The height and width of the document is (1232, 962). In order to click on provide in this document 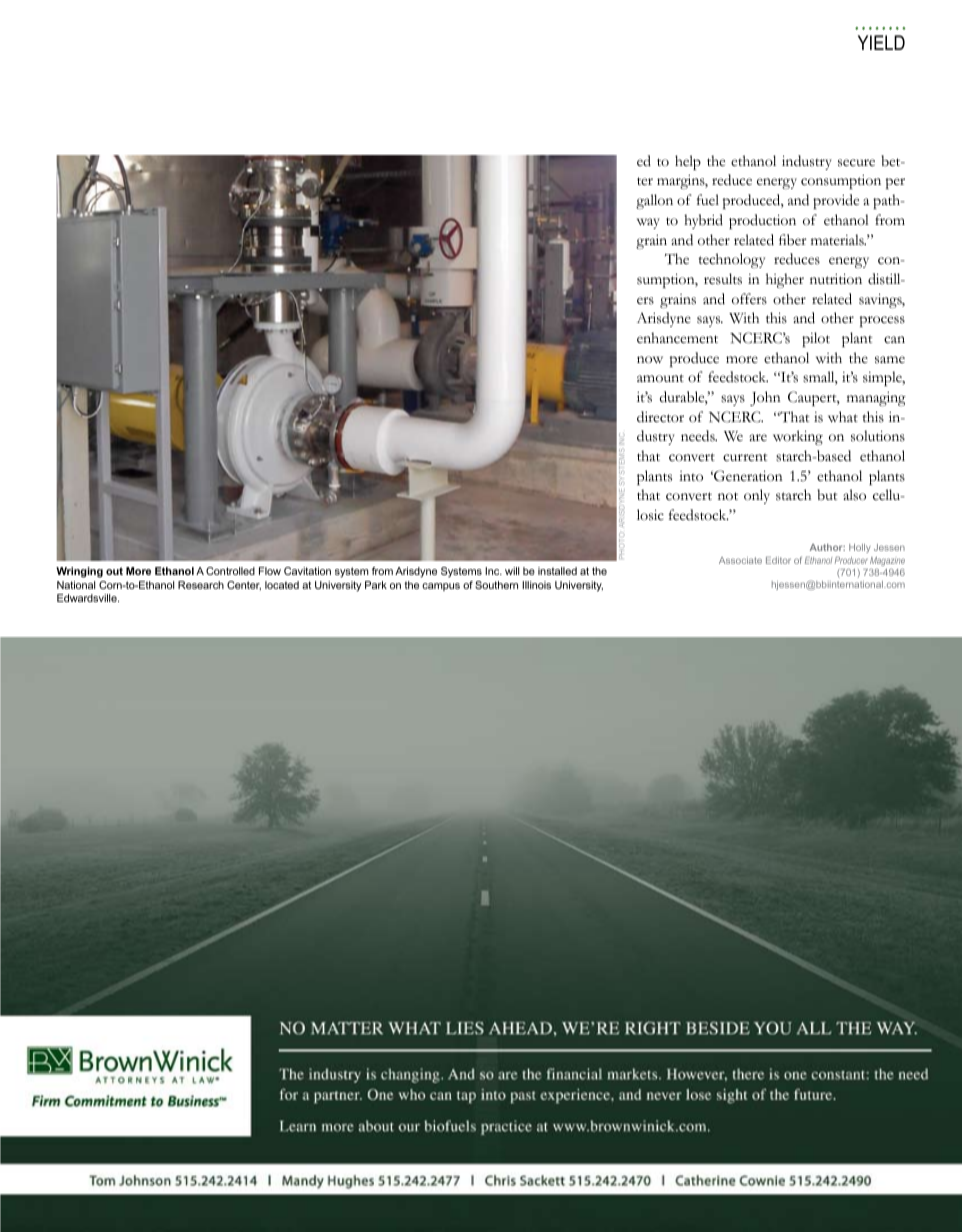, I will do `click(836, 201)`.
